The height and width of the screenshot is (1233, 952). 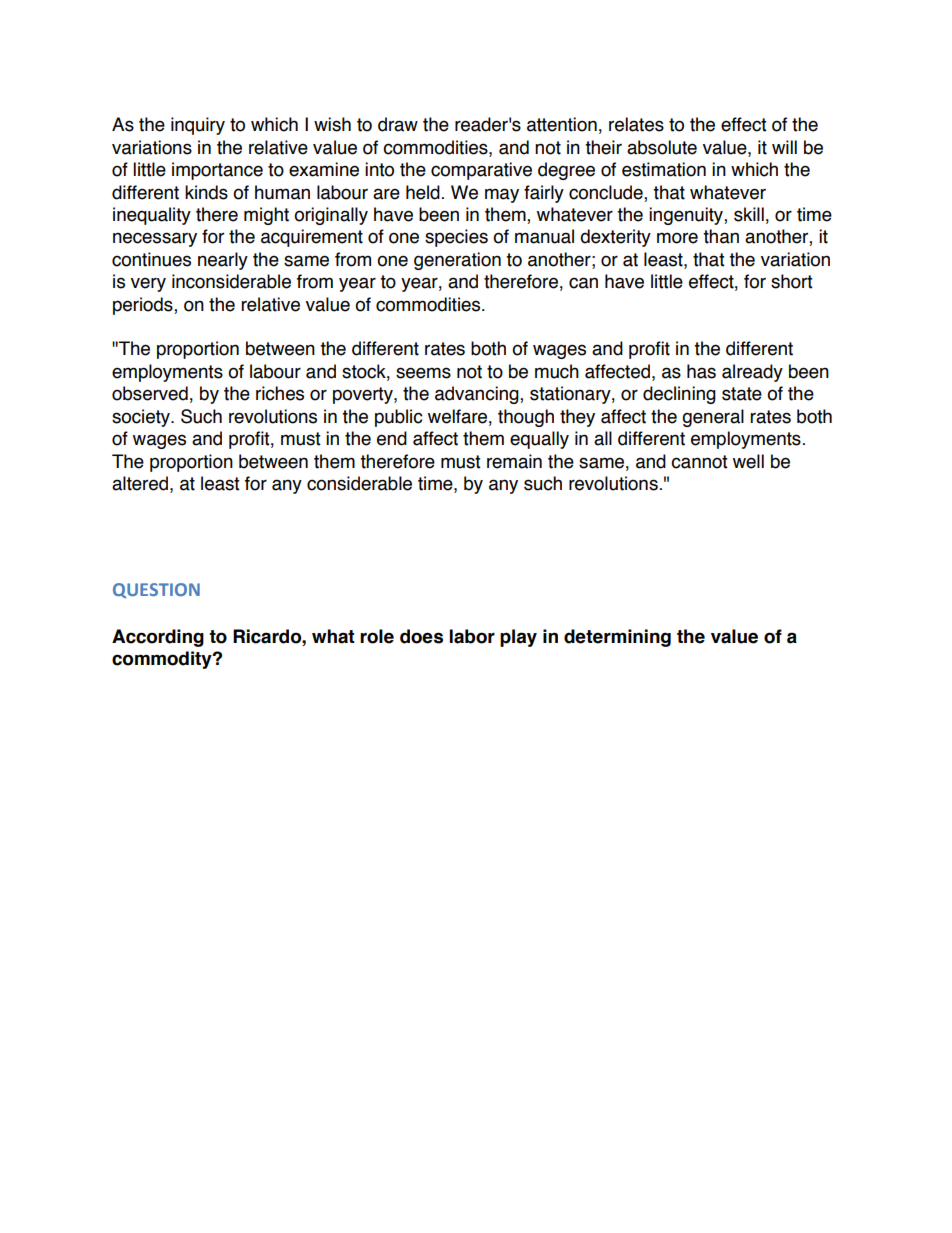 I want to click on According, so click(x=158, y=638).
